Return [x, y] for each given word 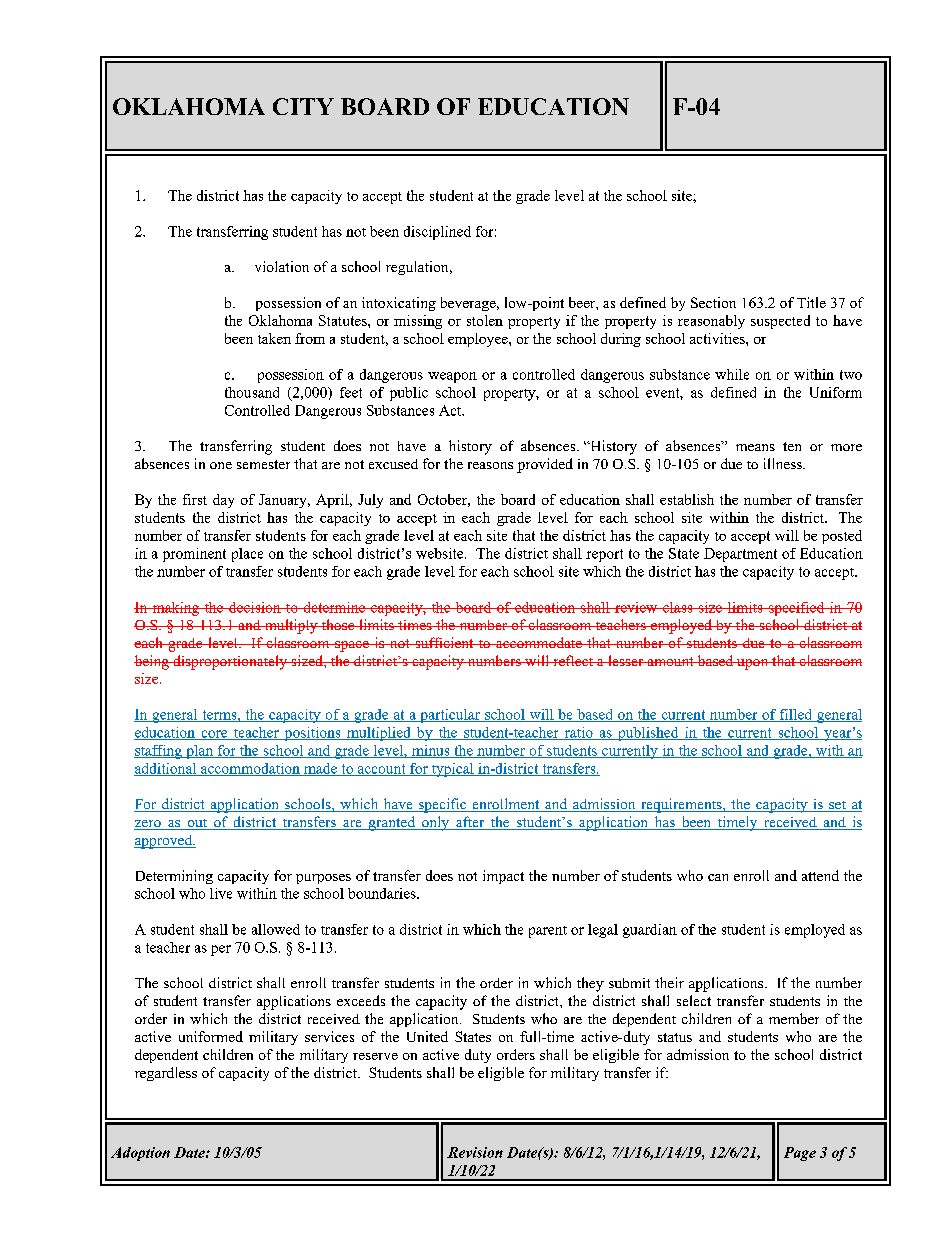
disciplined [437, 233]
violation [282, 266]
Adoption [140, 1154]
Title [811, 302]
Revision [475, 1152]
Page [800, 1154]
